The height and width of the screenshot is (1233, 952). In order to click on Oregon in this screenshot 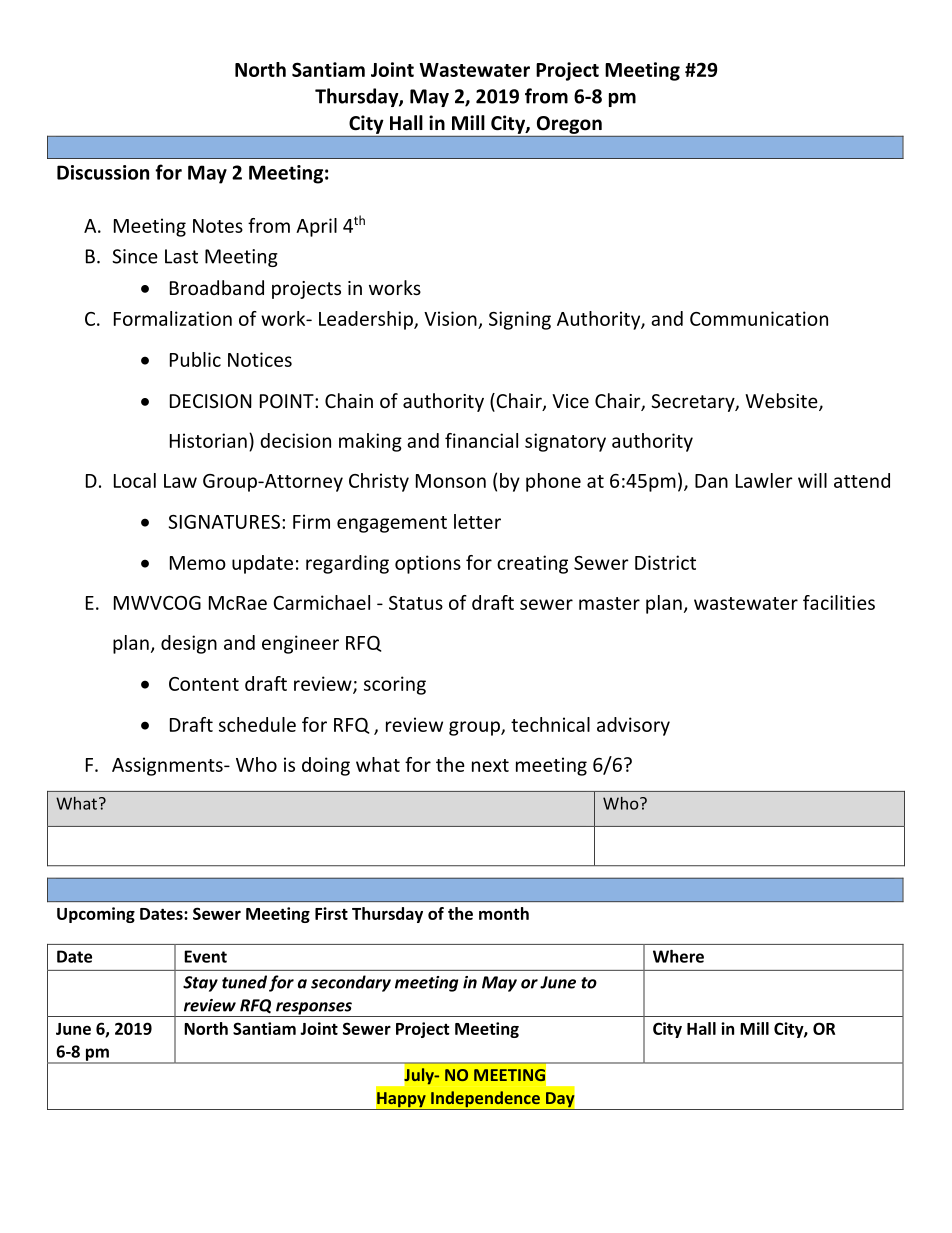, I will do `click(569, 125)`.
